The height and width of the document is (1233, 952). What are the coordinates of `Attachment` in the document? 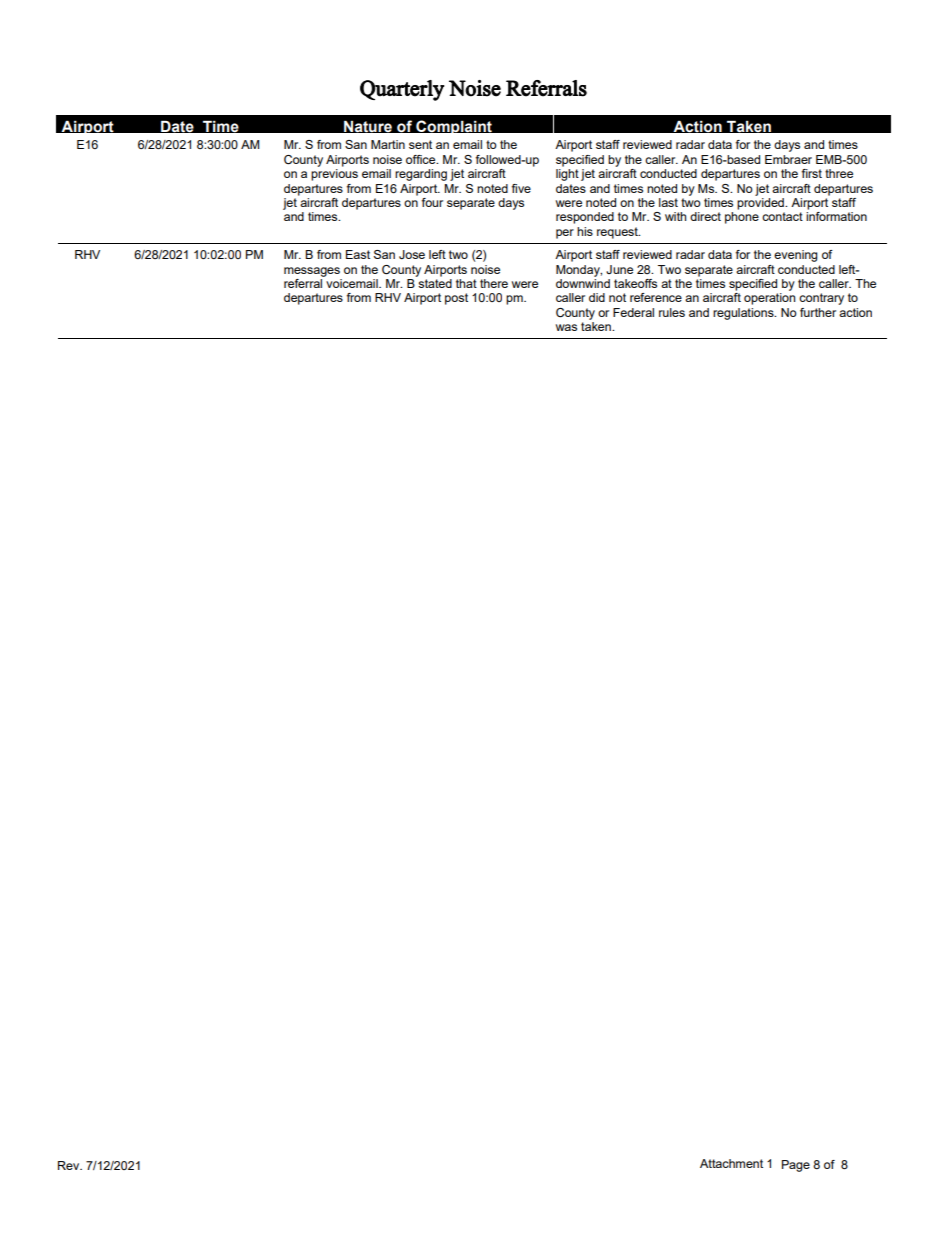 It's located at (731, 1163).
